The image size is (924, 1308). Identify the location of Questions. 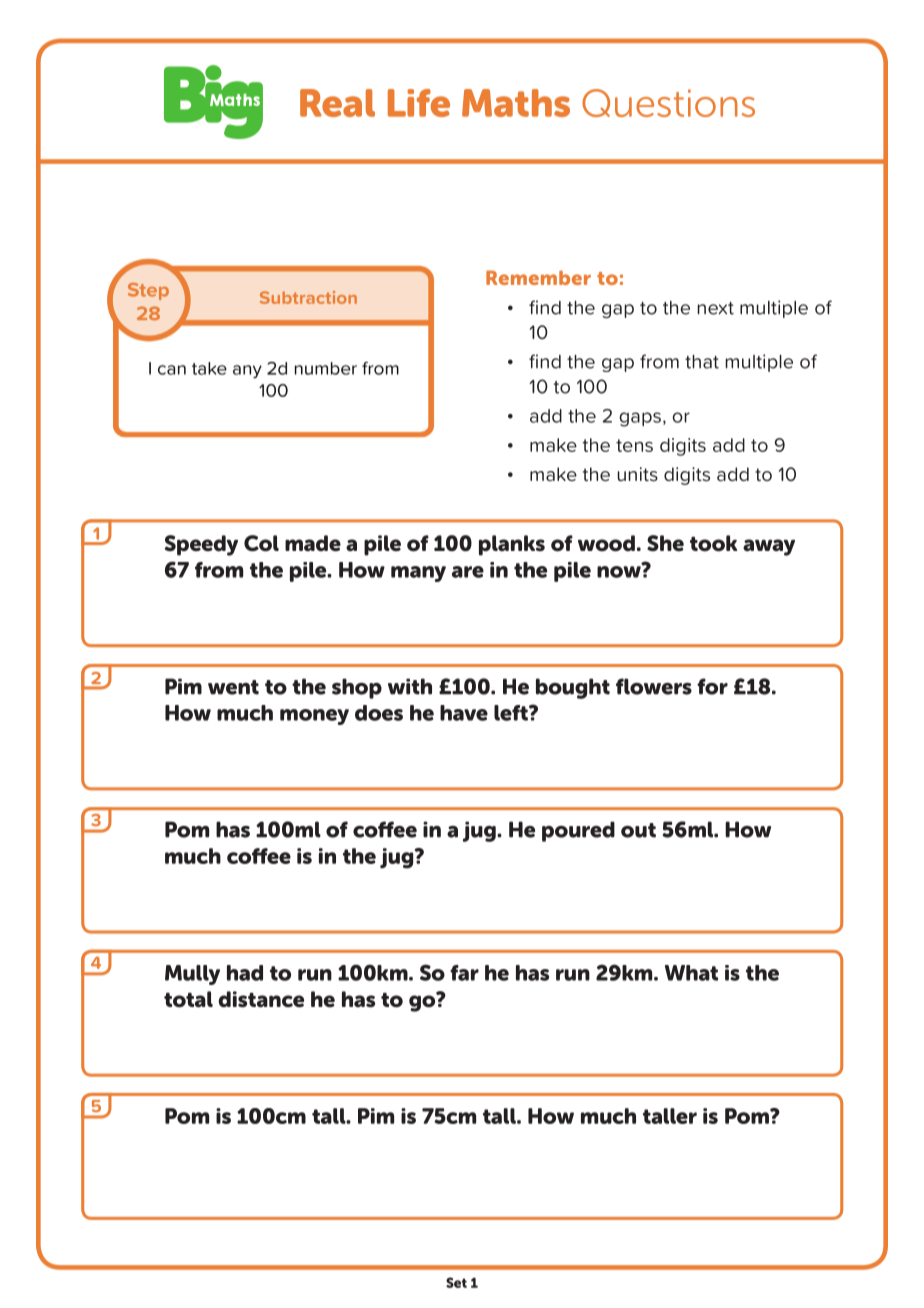
(668, 103).
